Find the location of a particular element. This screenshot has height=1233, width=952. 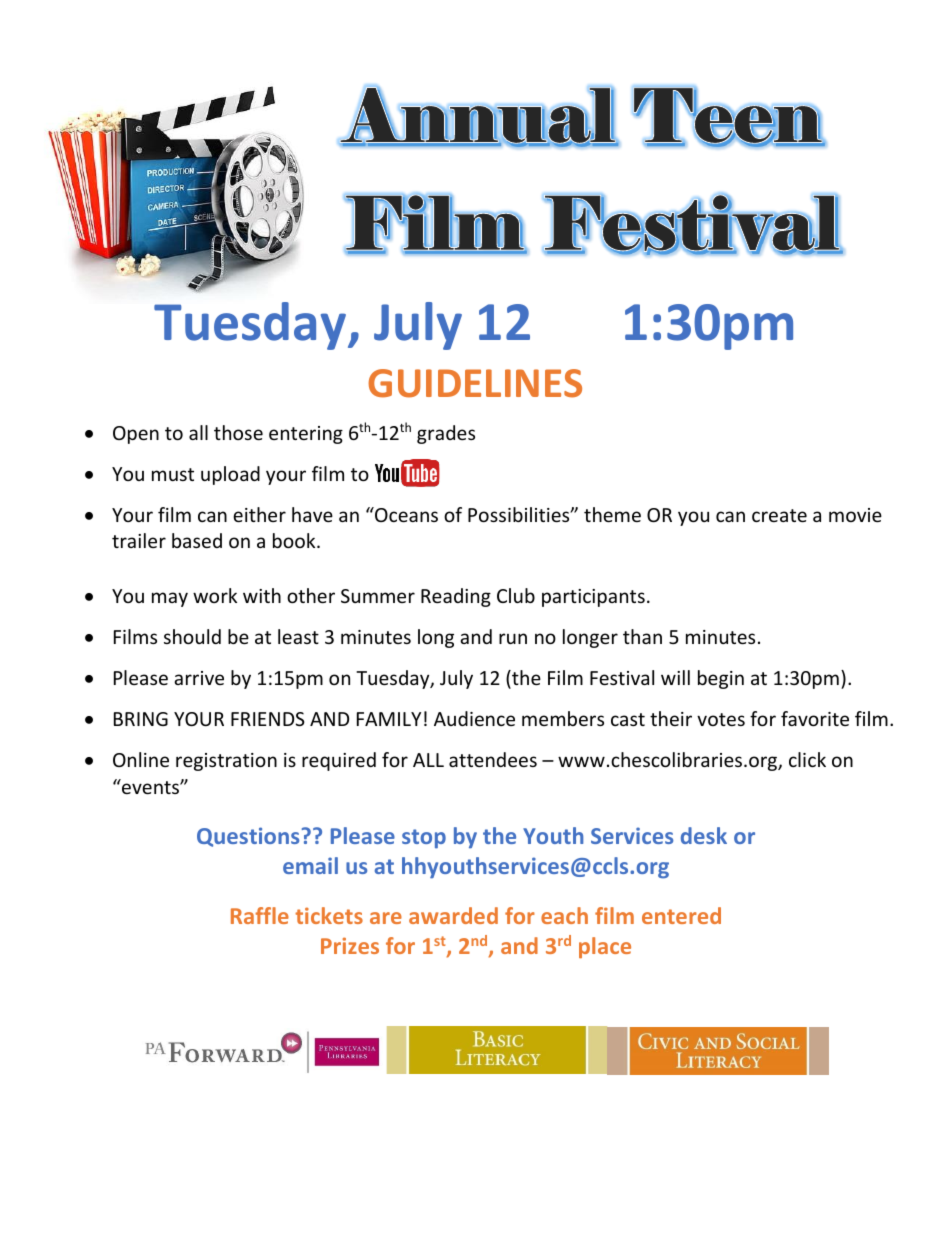

begin is located at coordinates (721, 679).
